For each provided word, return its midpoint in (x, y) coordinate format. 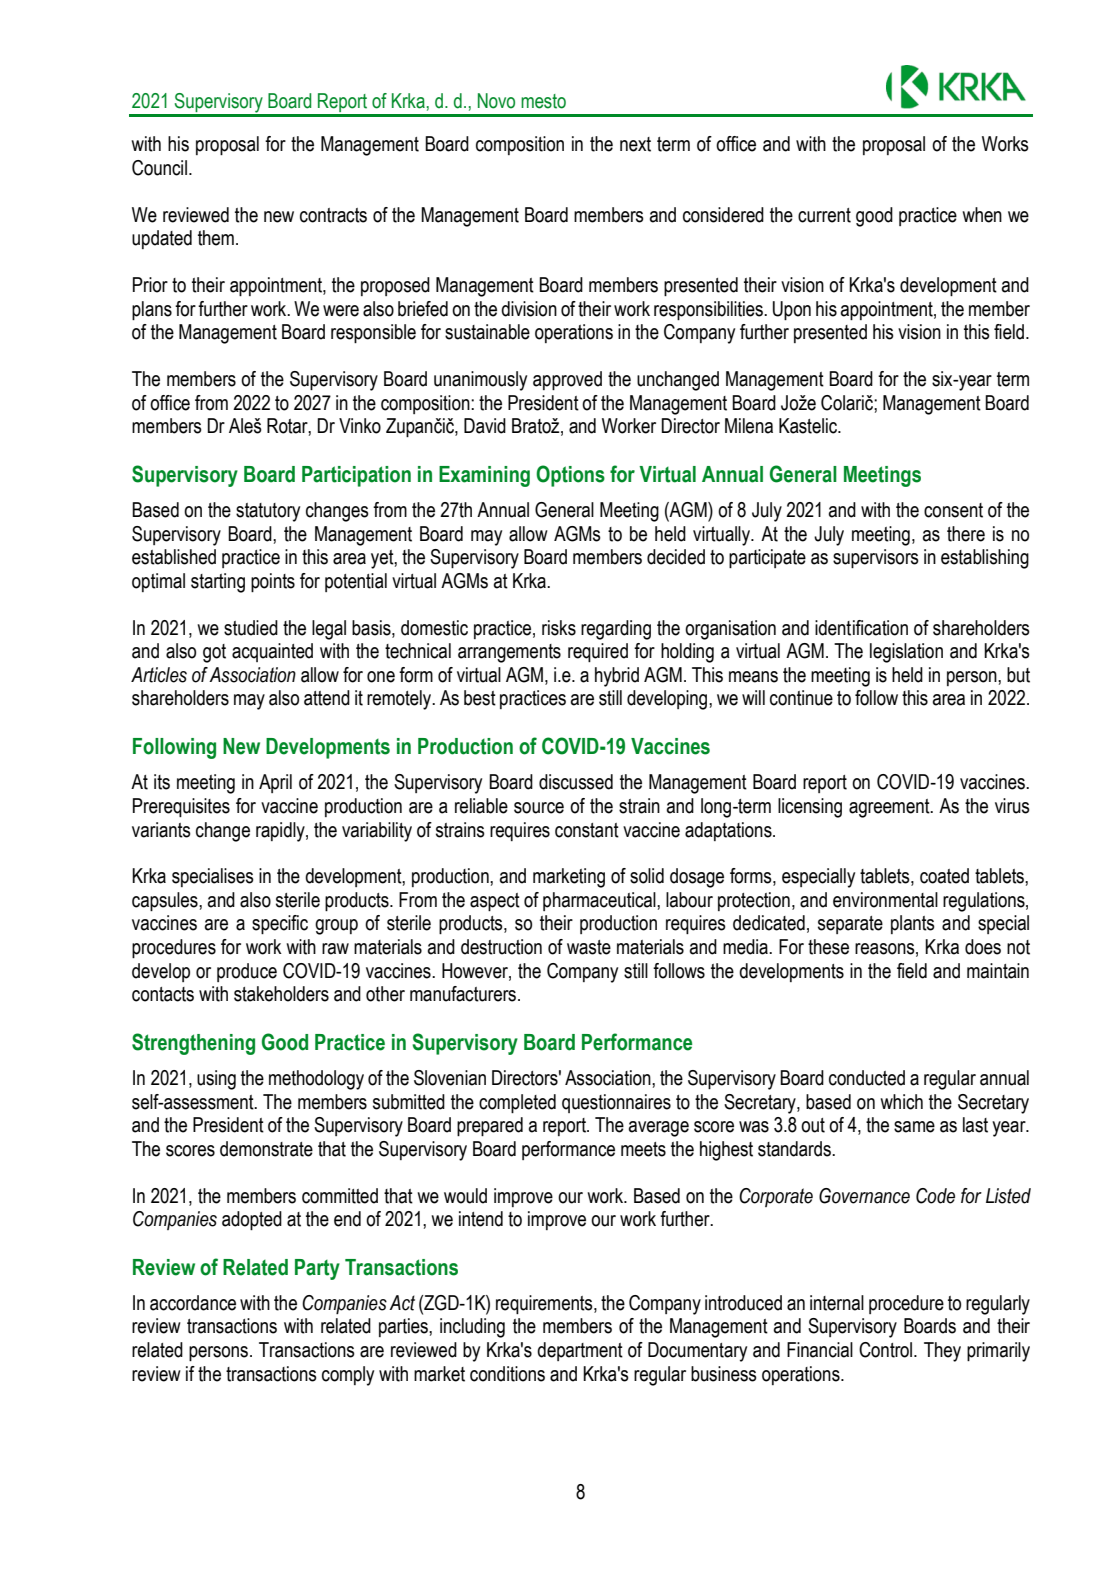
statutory (268, 512)
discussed (576, 782)
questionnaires (616, 1103)
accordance (193, 1303)
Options (570, 476)
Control (885, 1350)
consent (953, 510)
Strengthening (193, 1044)
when (982, 215)
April (275, 783)
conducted (867, 1078)
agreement (890, 808)
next (635, 144)
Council (159, 168)
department (580, 1351)
